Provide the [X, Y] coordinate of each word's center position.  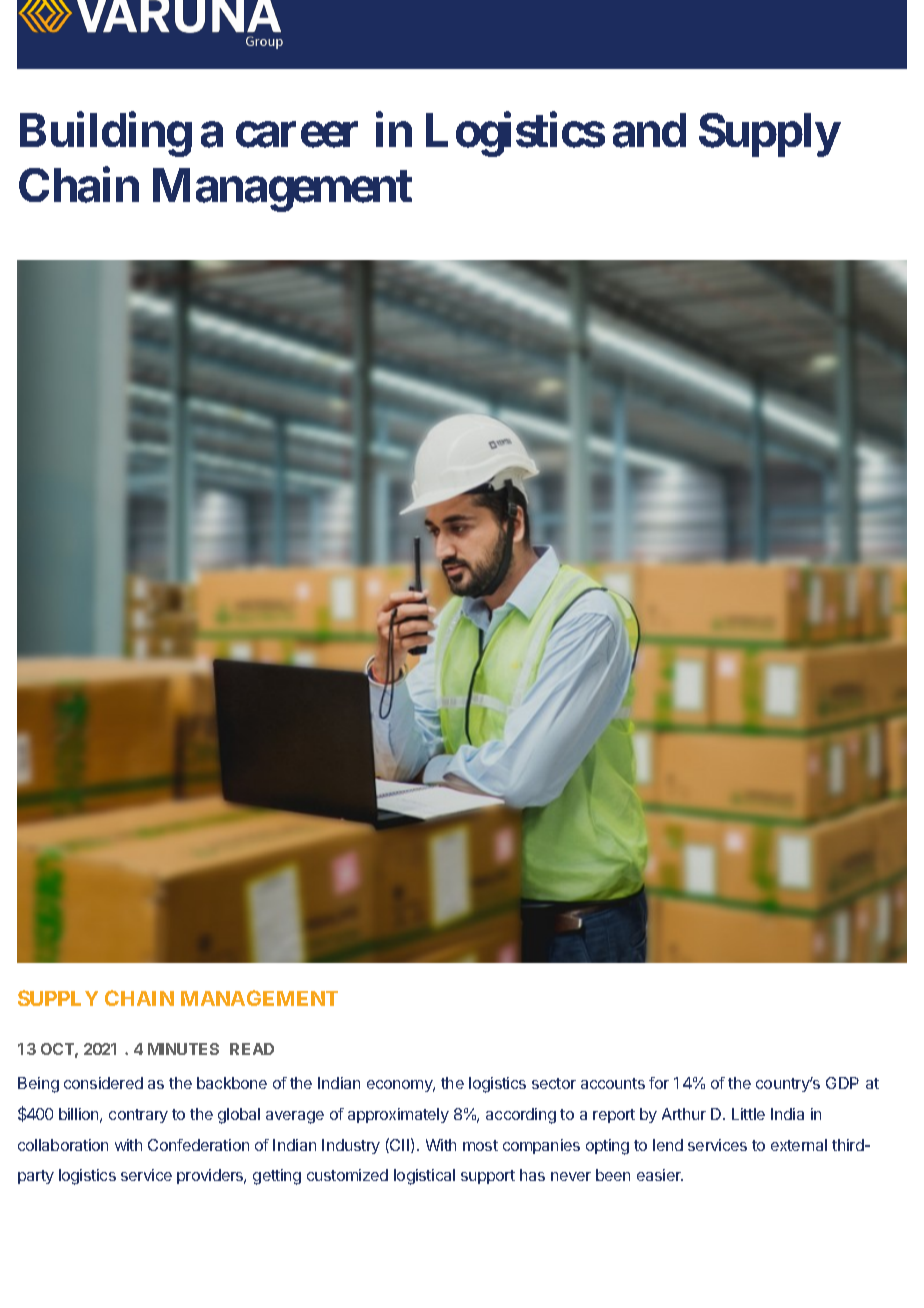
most [480, 1145]
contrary [138, 1116]
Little [748, 1114]
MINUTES [183, 1049]
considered [103, 1083]
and [649, 130]
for [659, 1083]
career [297, 135]
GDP [842, 1083]
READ [252, 1049]
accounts [613, 1083]
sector [554, 1083]
